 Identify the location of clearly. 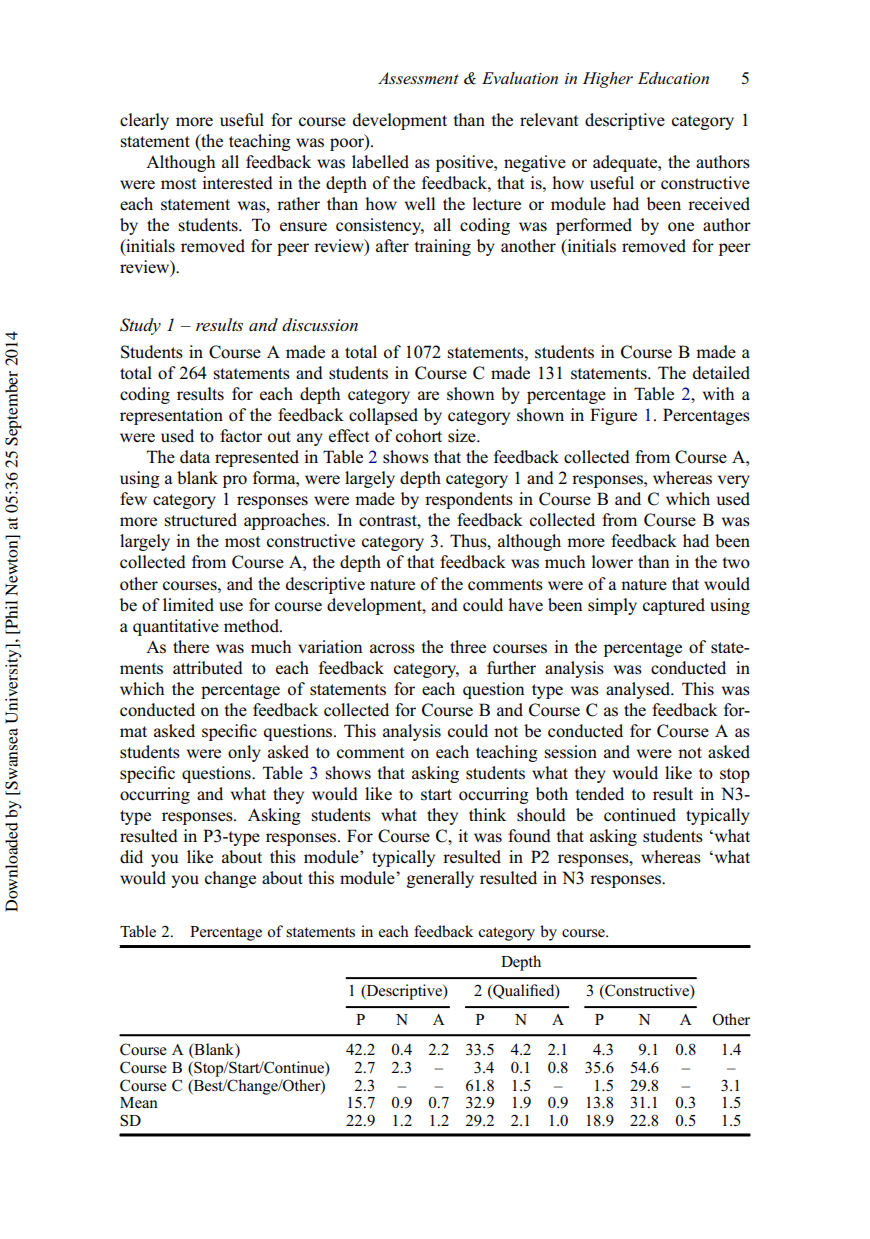
(144, 121).
